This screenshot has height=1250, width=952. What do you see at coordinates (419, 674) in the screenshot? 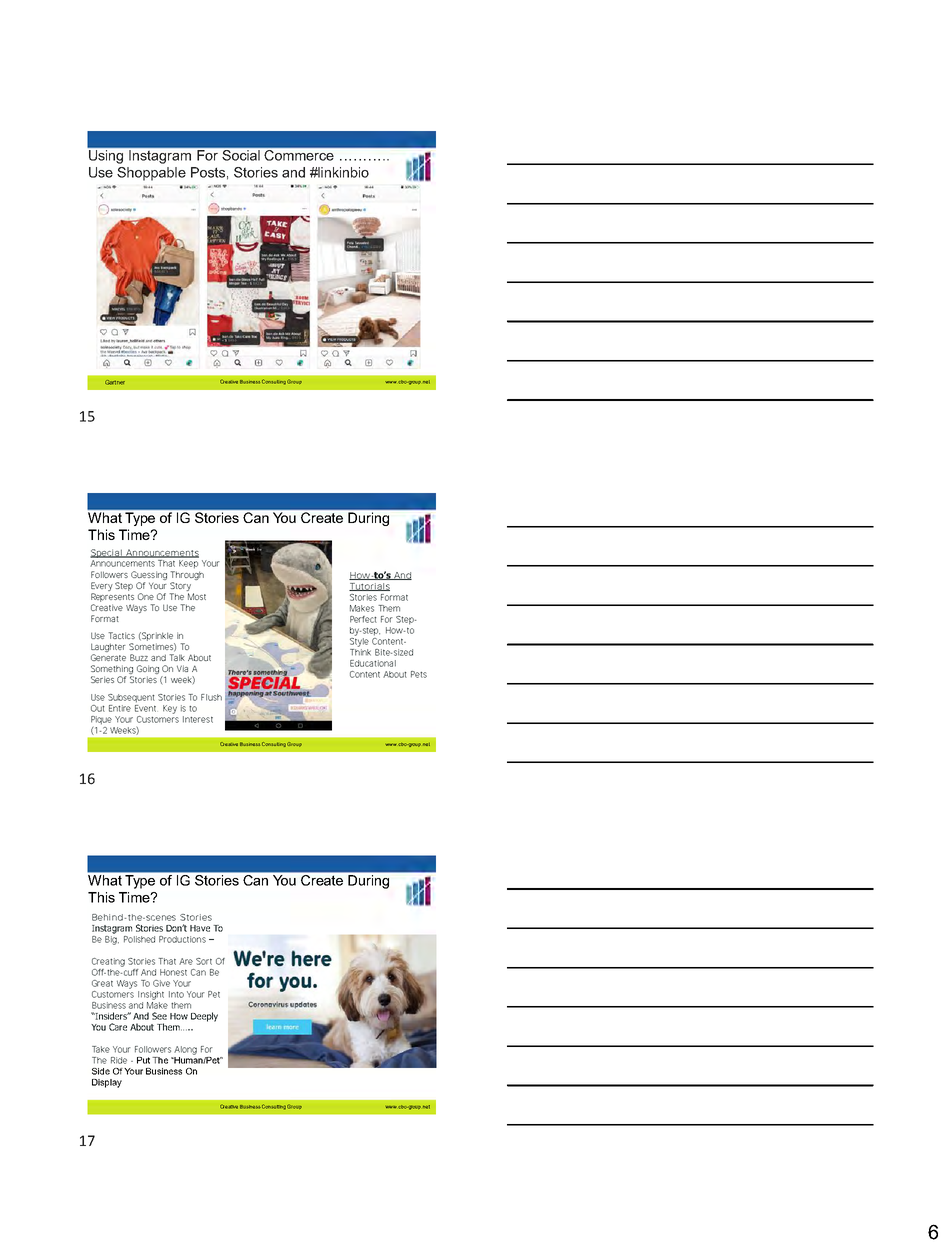
I see `Pets` at bounding box center [419, 674].
